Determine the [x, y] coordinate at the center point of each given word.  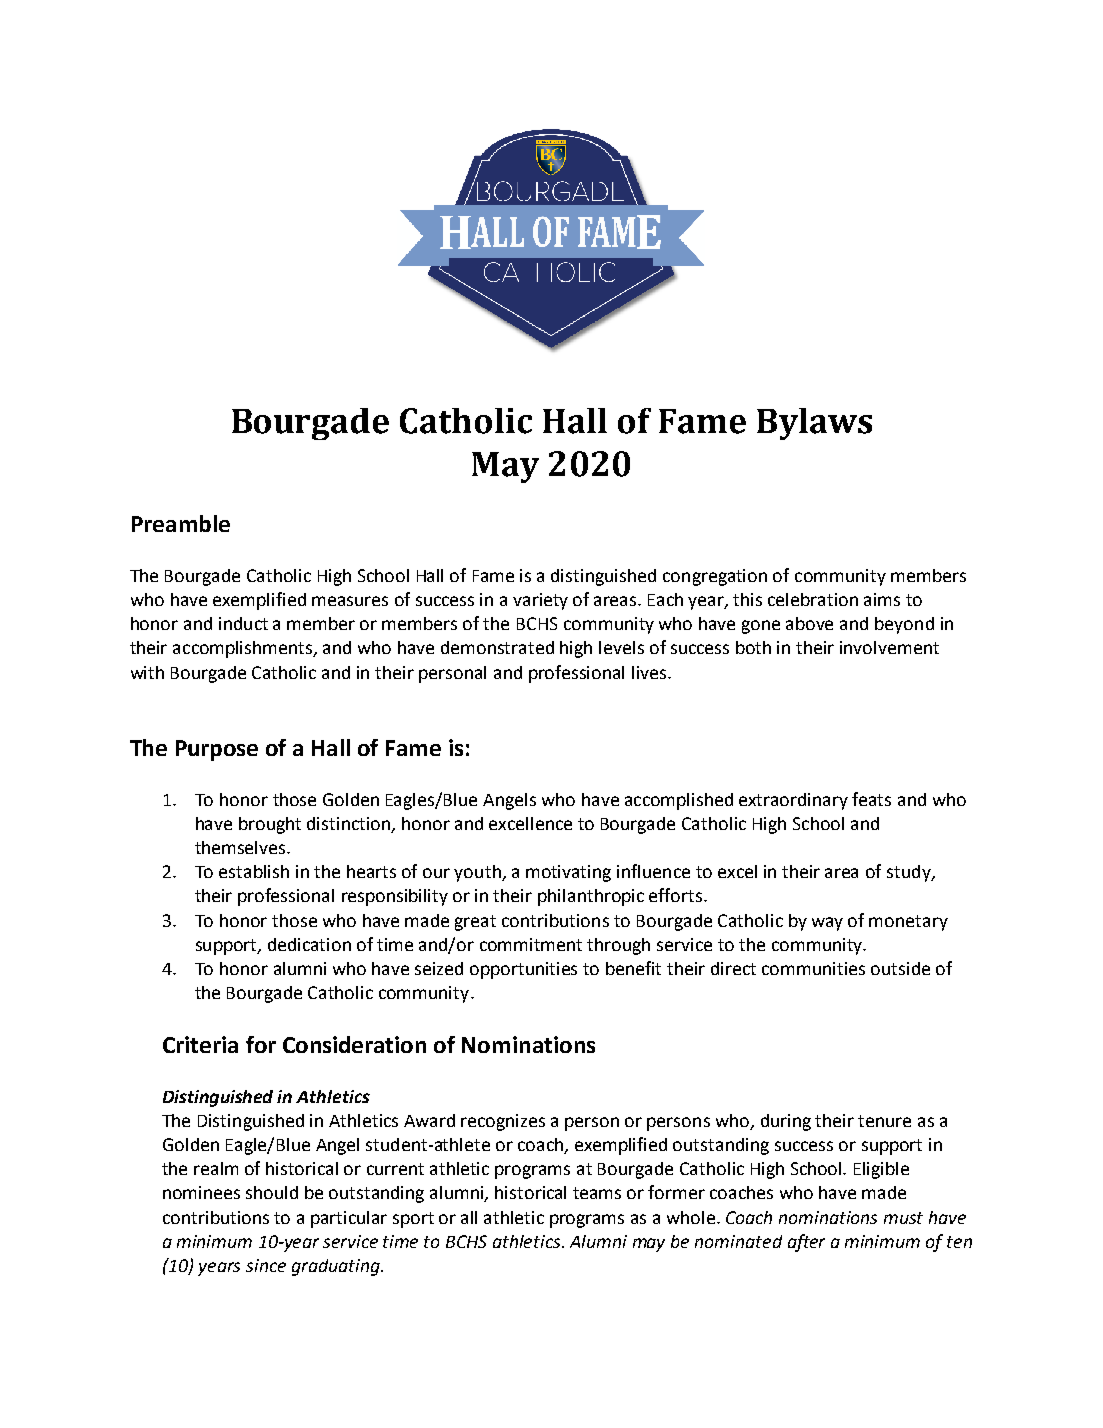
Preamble [181, 523]
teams [597, 1193]
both [753, 647]
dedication [309, 944]
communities [813, 968]
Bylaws [814, 424]
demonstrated [497, 647]
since [266, 1265]
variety [540, 601]
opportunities [523, 970]
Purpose [217, 750]
